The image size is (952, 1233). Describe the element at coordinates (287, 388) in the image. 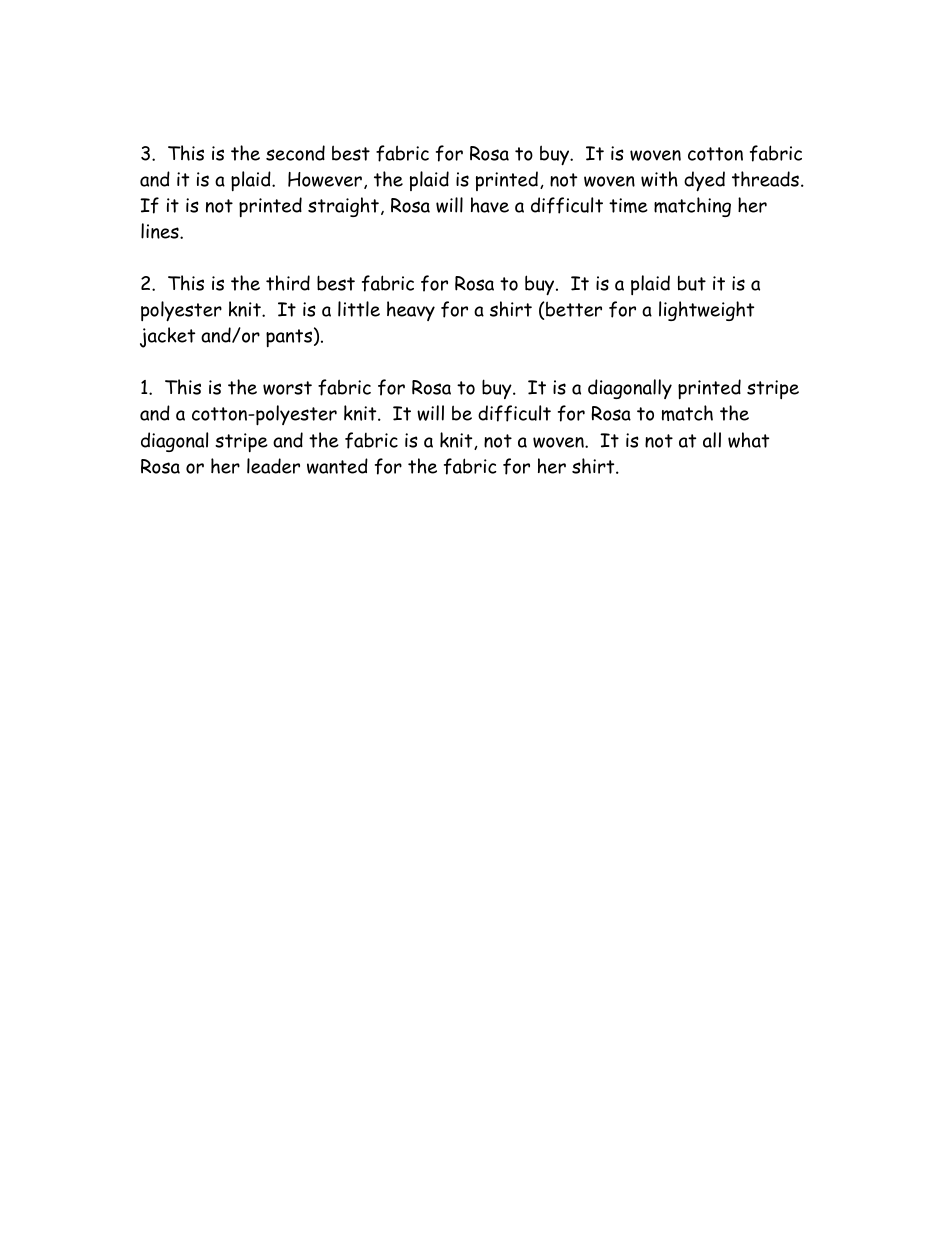

I see `worst` at that location.
